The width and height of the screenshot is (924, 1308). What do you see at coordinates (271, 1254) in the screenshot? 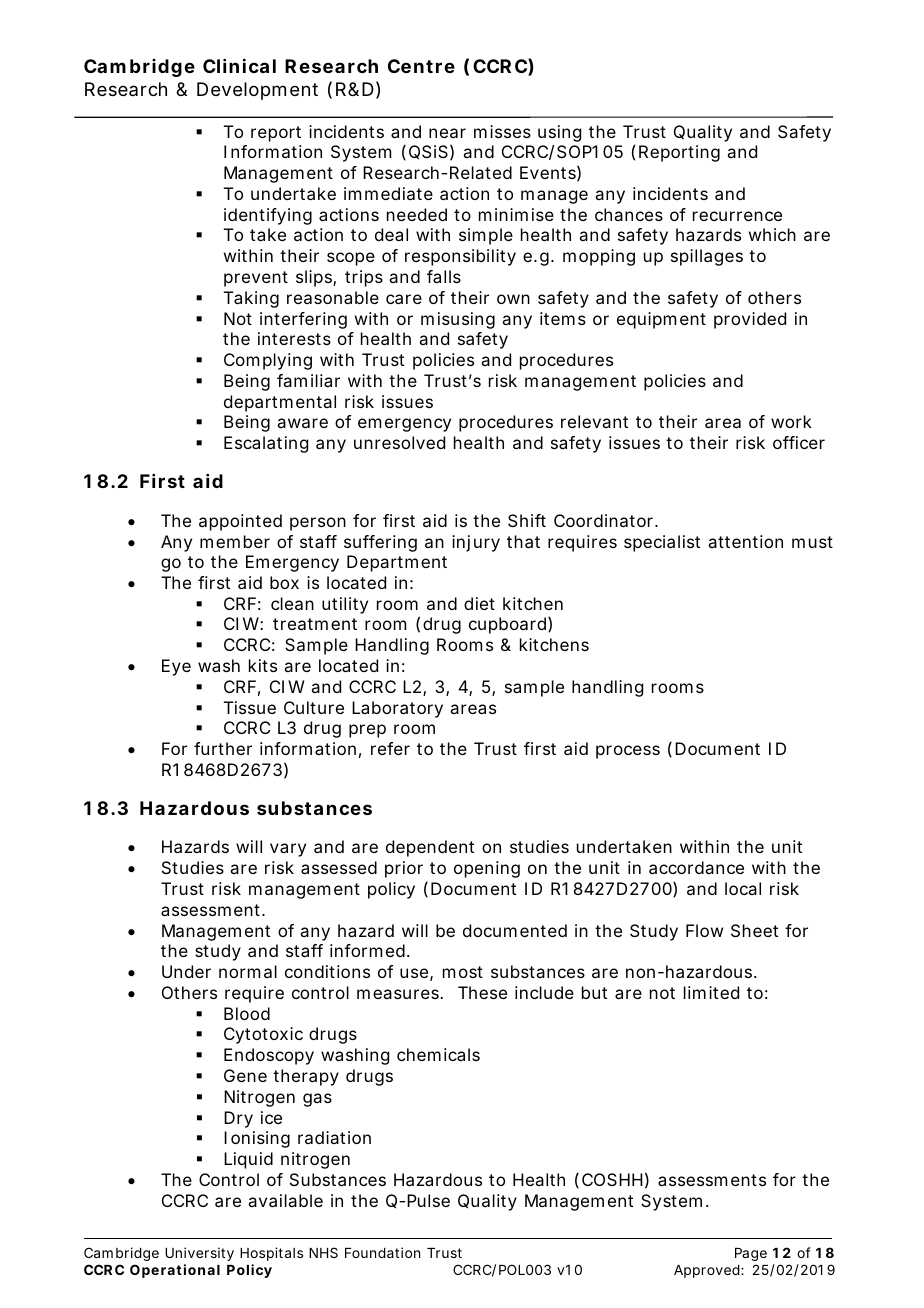
I see `Hospitals` at bounding box center [271, 1254].
